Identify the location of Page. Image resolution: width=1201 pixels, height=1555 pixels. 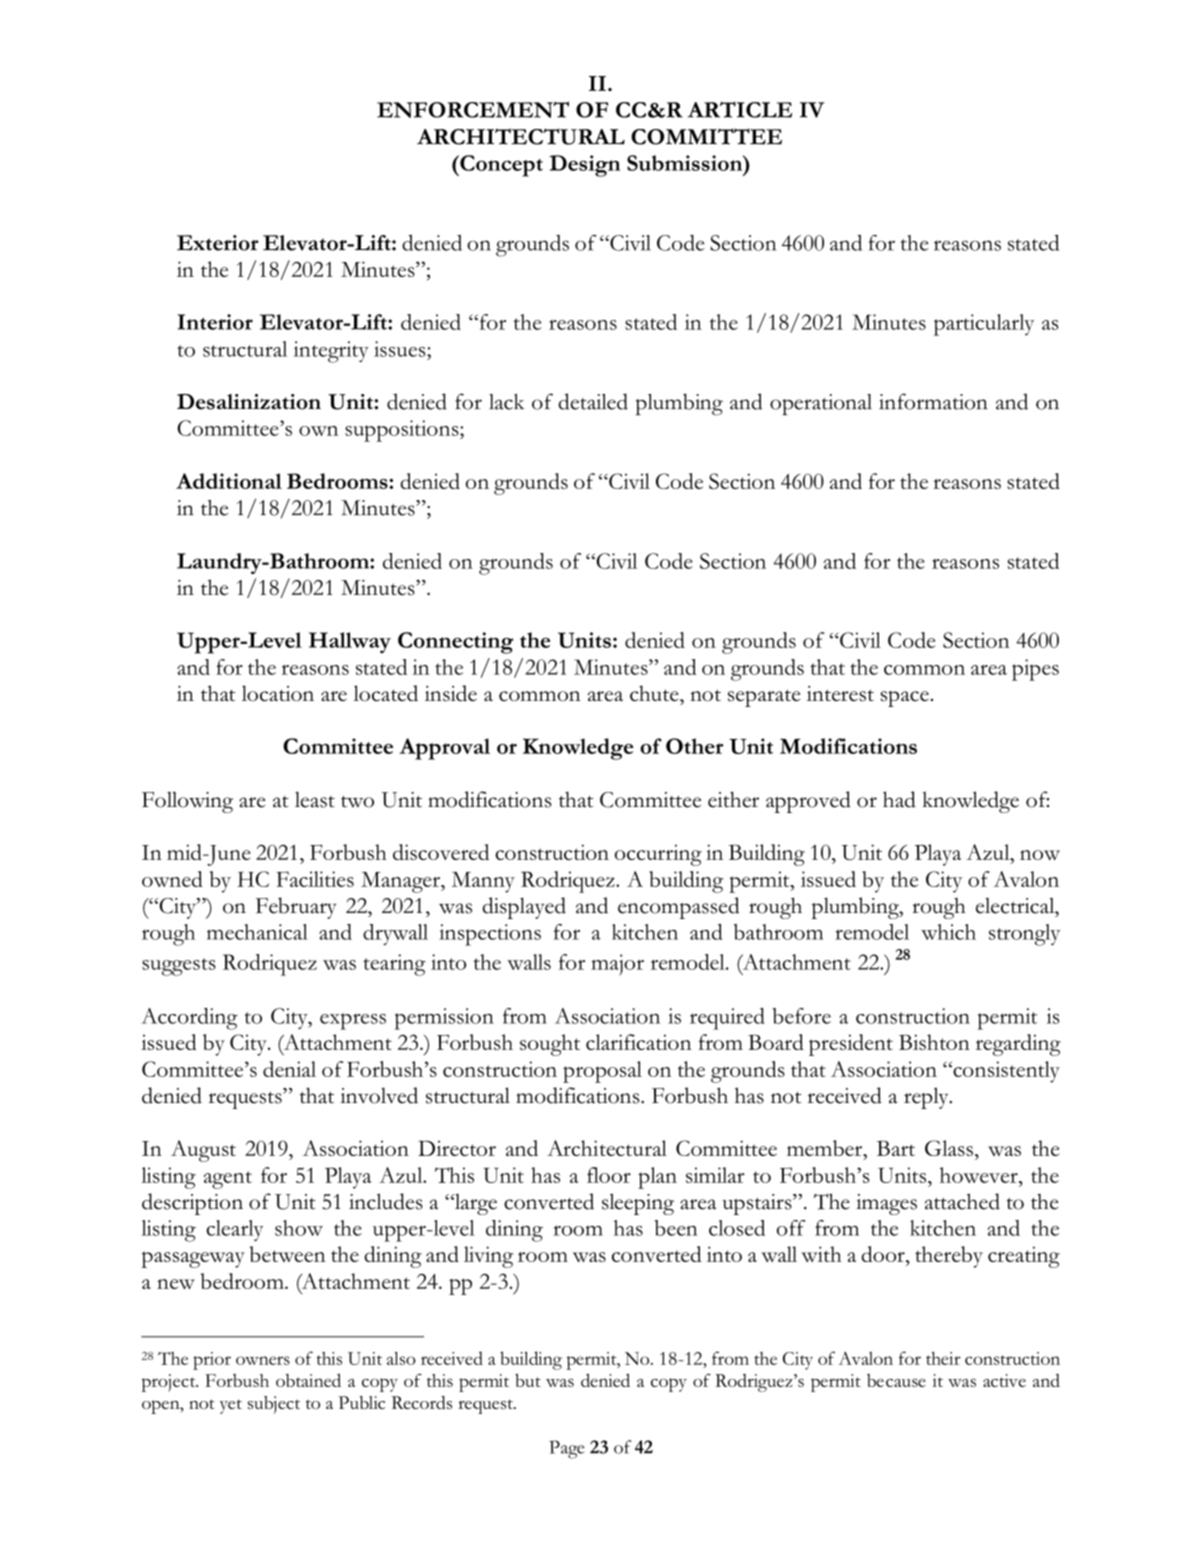
(567, 1449).
